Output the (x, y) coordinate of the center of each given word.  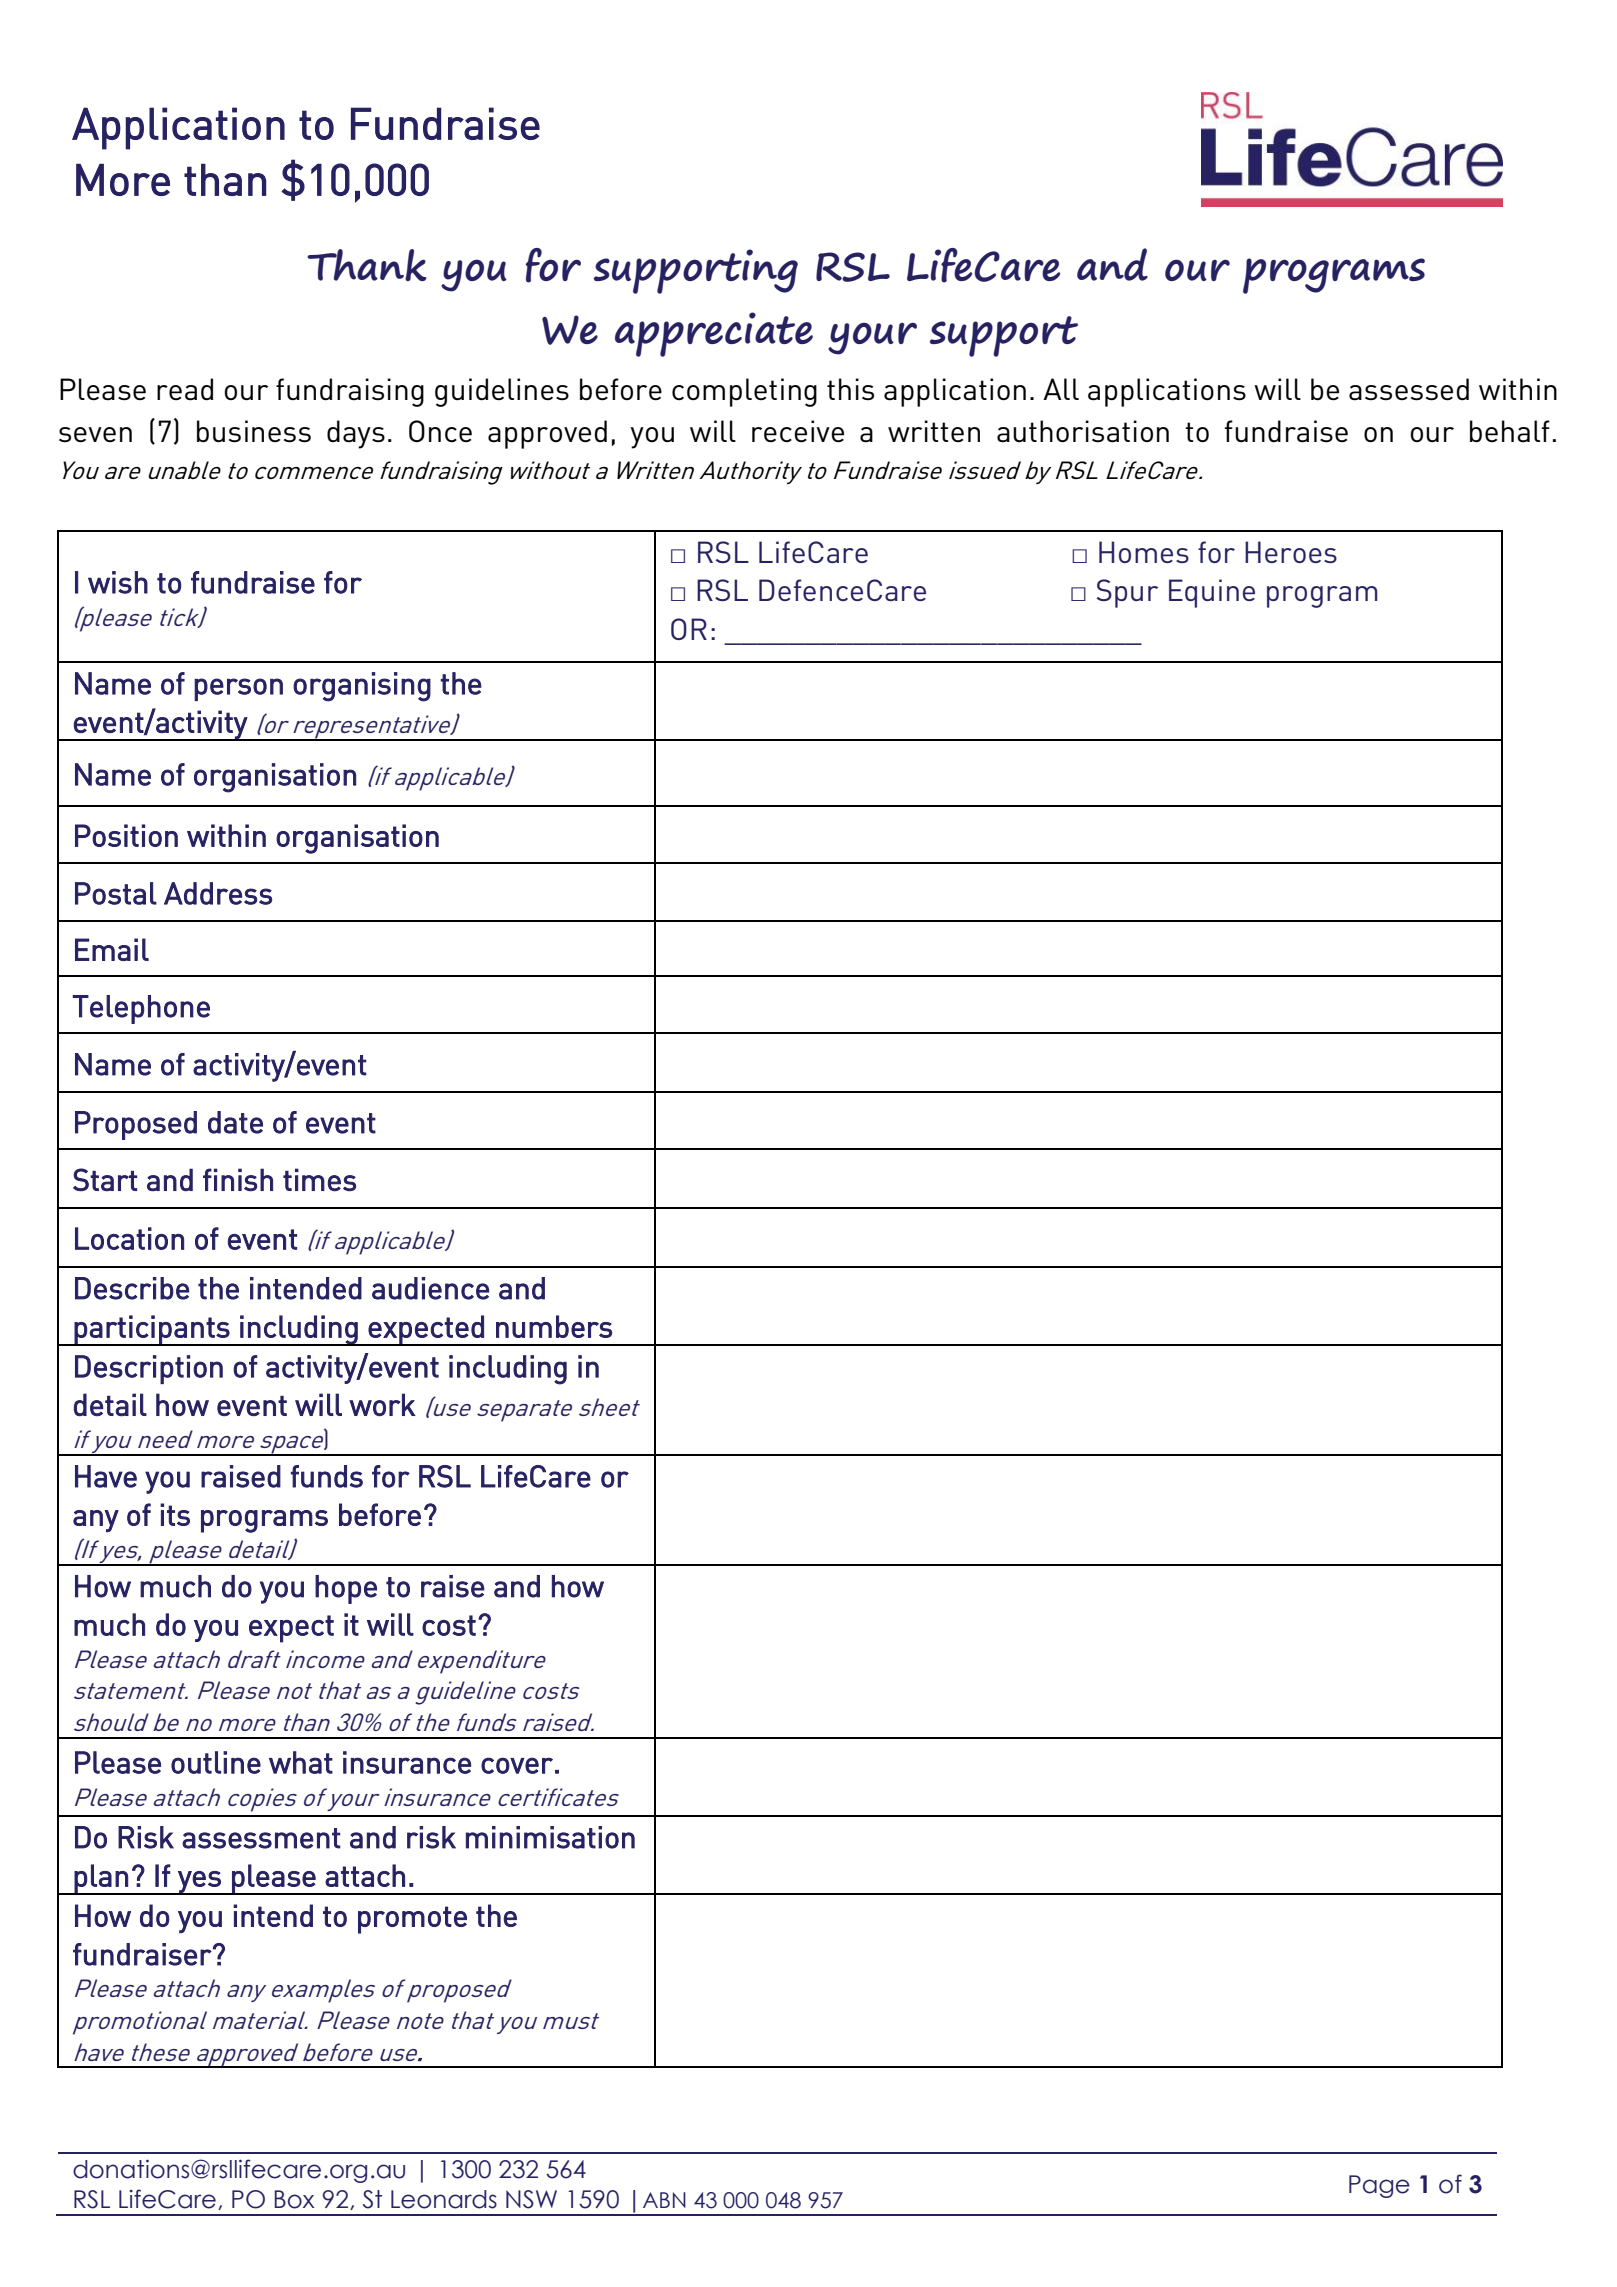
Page (1379, 2186)
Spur (1127, 593)
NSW (531, 2199)
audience (430, 1288)
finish (238, 1179)
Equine (1212, 593)
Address (218, 893)
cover (517, 1765)
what (301, 1762)
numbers (554, 1326)
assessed (1409, 389)
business (254, 431)
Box (294, 2199)
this (850, 389)
